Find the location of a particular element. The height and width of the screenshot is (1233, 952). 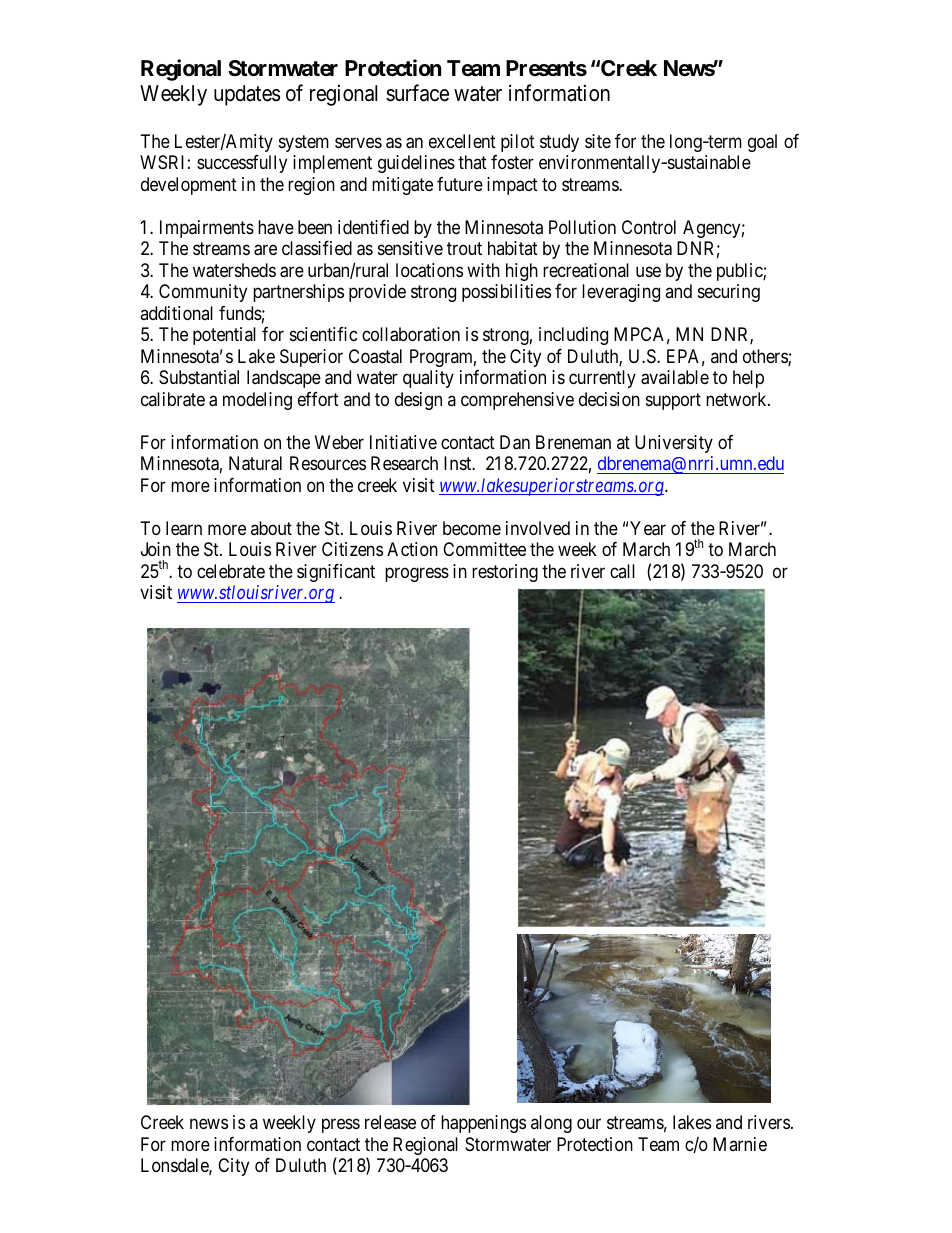

available is located at coordinates (675, 377).
